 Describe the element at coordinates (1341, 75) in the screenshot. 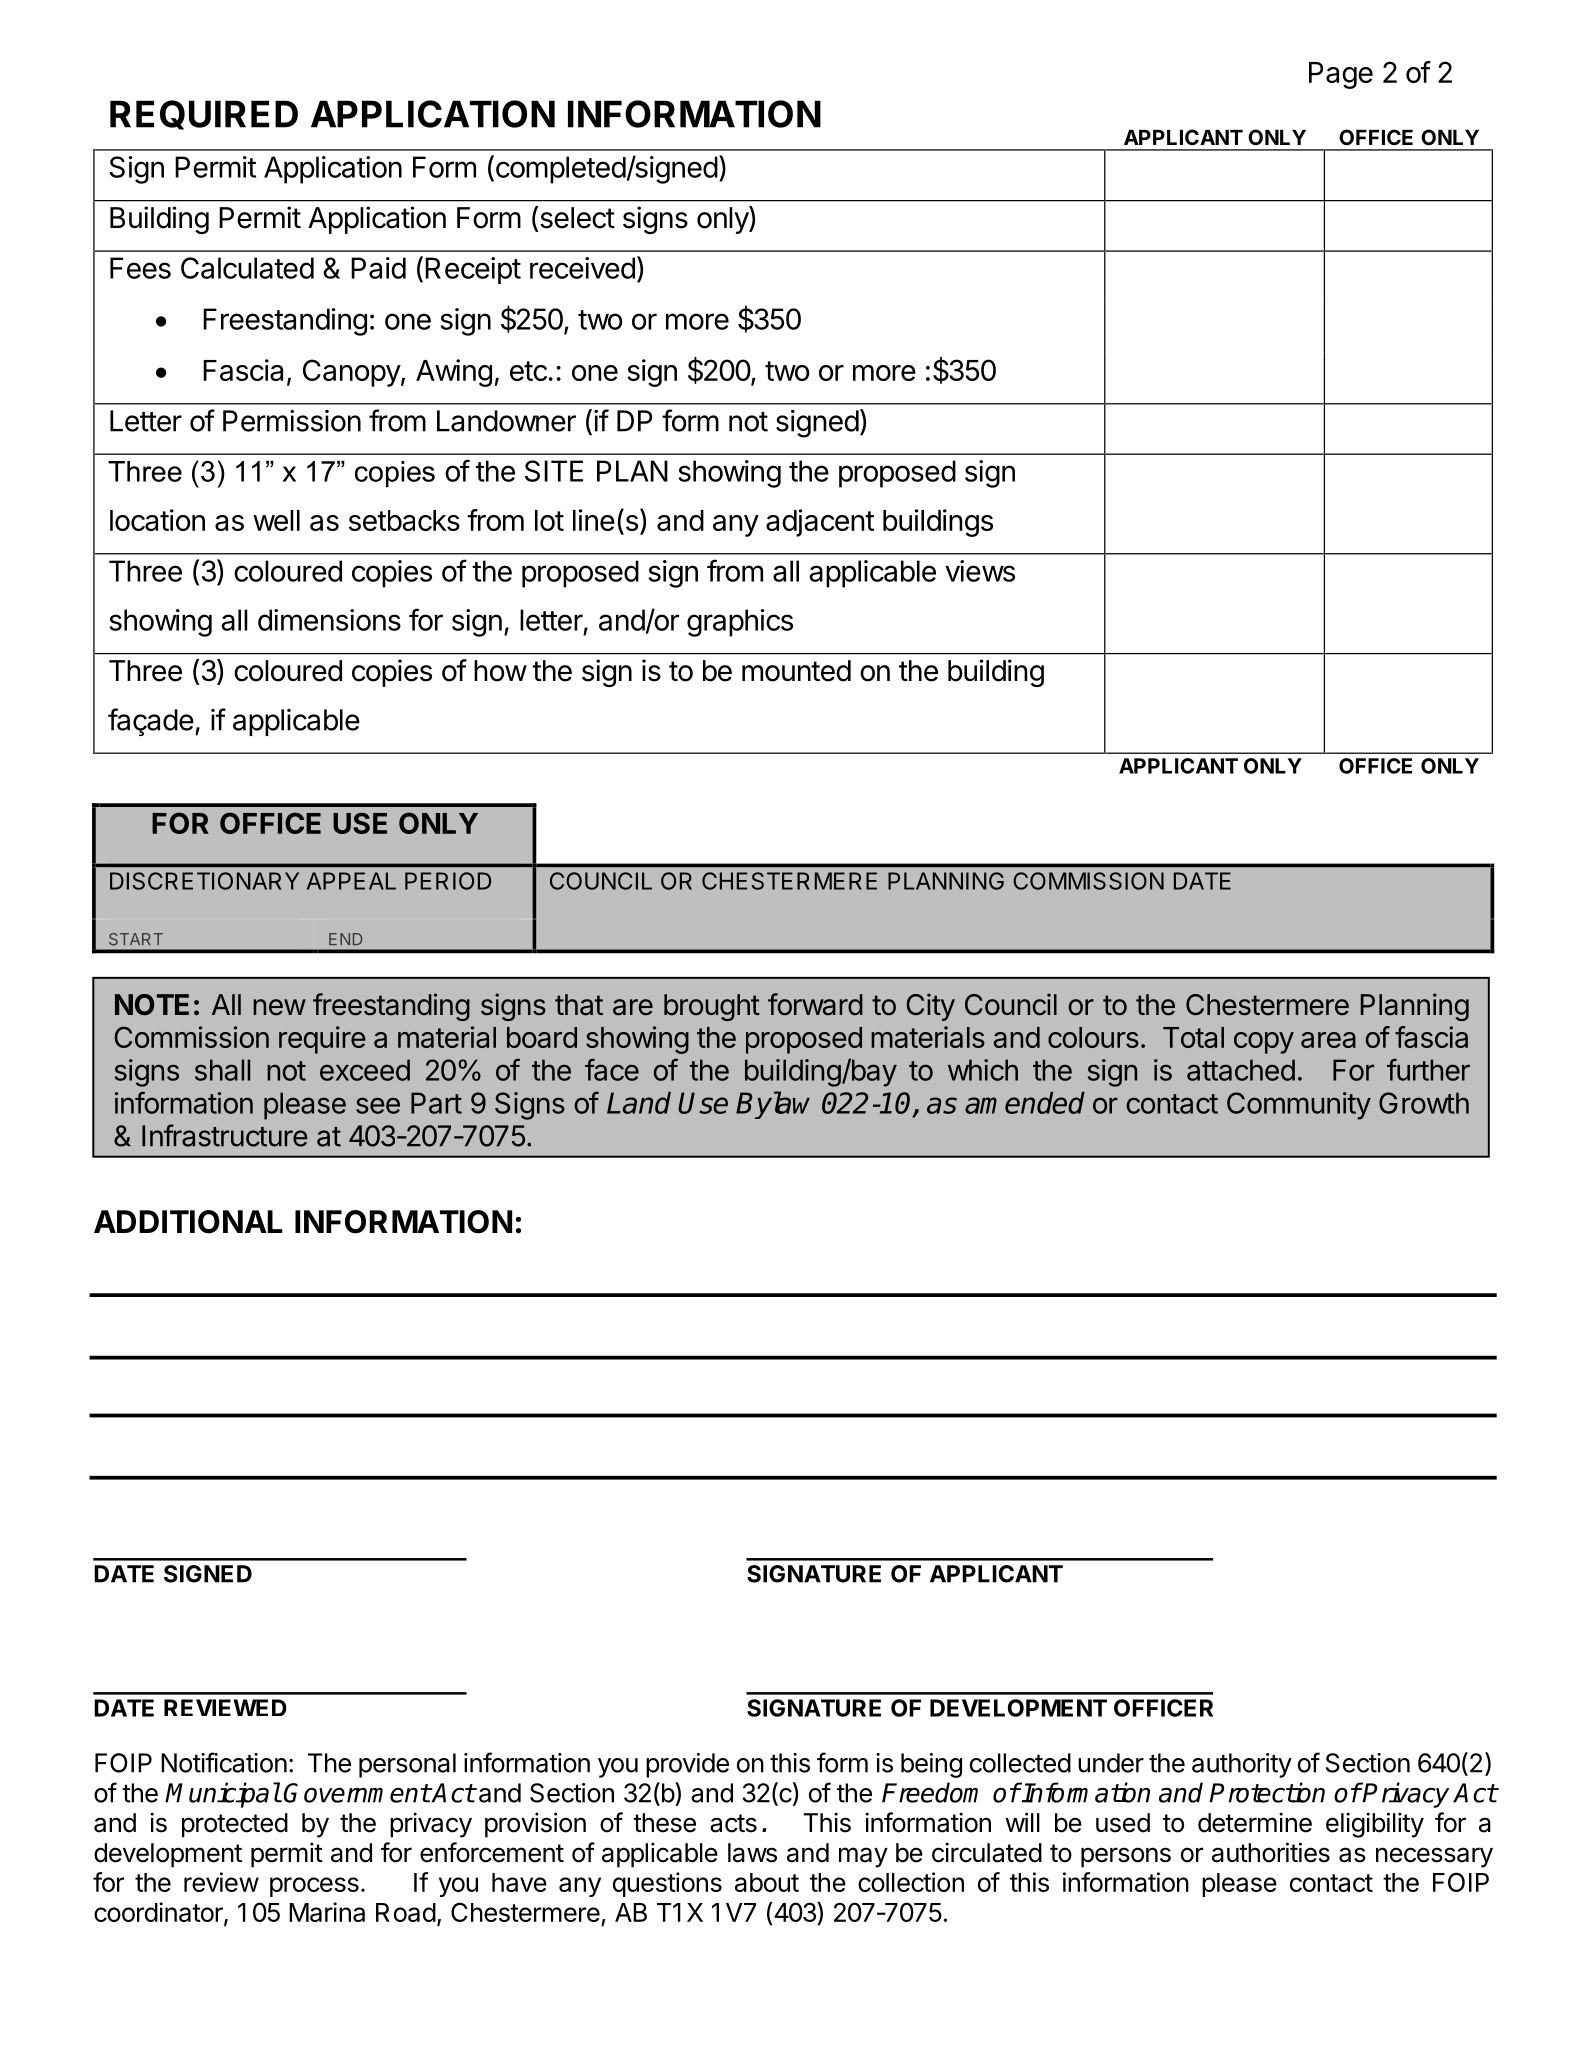

I see `Page` at that location.
